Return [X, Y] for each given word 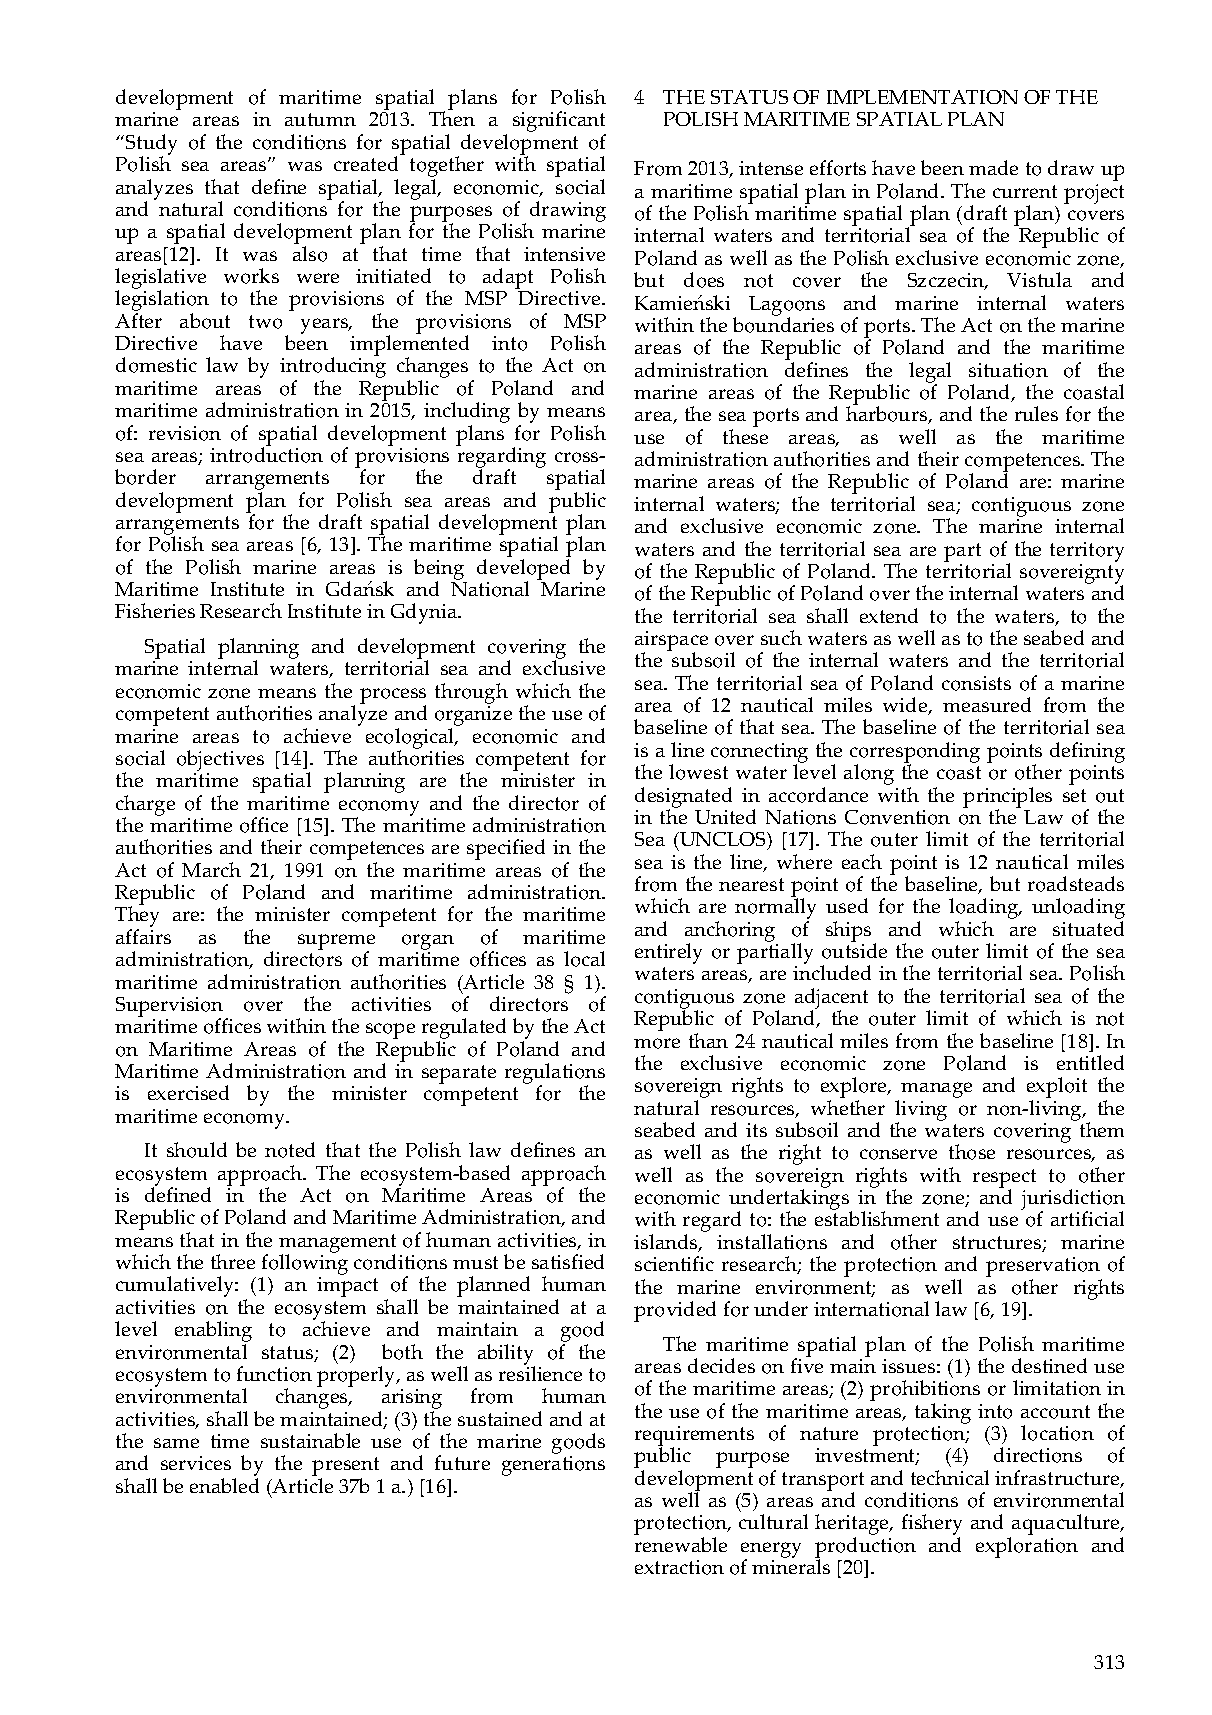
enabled [224, 1485]
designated [683, 798]
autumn [320, 119]
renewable [681, 1544]
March [211, 869]
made [993, 167]
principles [1007, 798]
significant [559, 123]
